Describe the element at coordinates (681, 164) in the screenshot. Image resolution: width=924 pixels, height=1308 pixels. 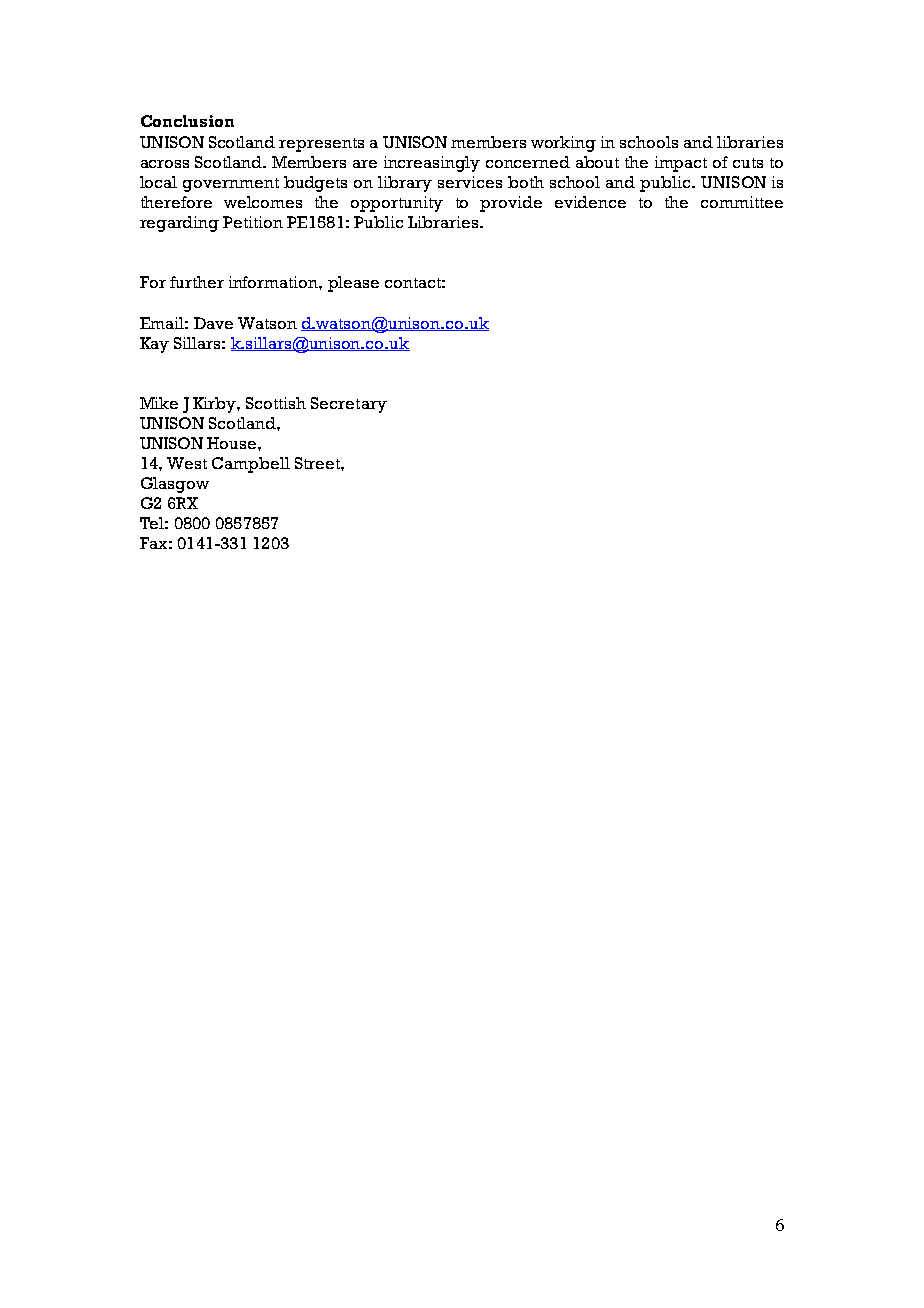
I see `impact` at that location.
